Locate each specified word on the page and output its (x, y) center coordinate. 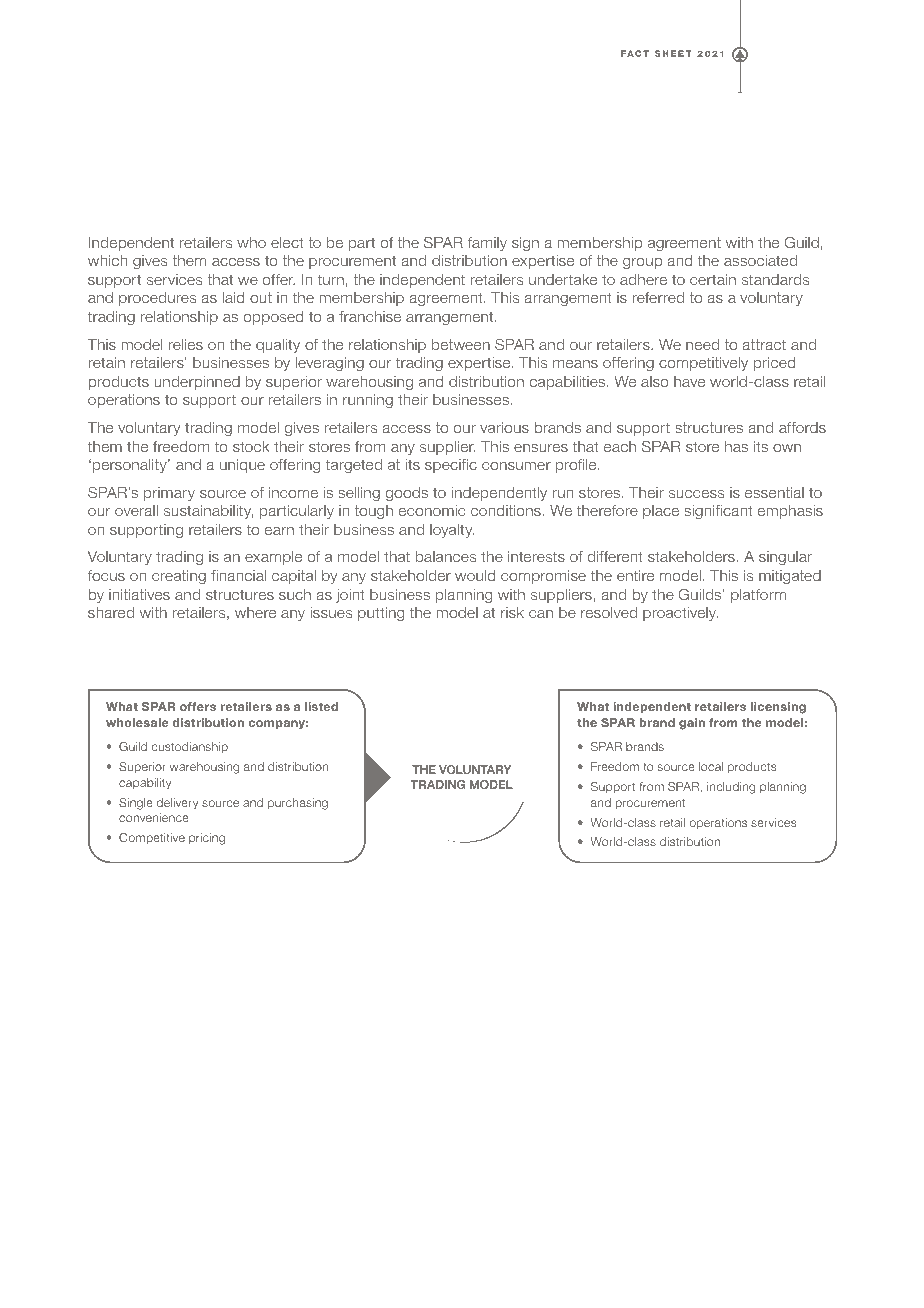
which (107, 260)
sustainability (208, 512)
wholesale (137, 722)
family (487, 244)
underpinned (197, 383)
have (689, 381)
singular (785, 558)
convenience (154, 817)
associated (760, 260)
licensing (778, 708)
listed (321, 706)
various (504, 427)
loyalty (452, 531)
